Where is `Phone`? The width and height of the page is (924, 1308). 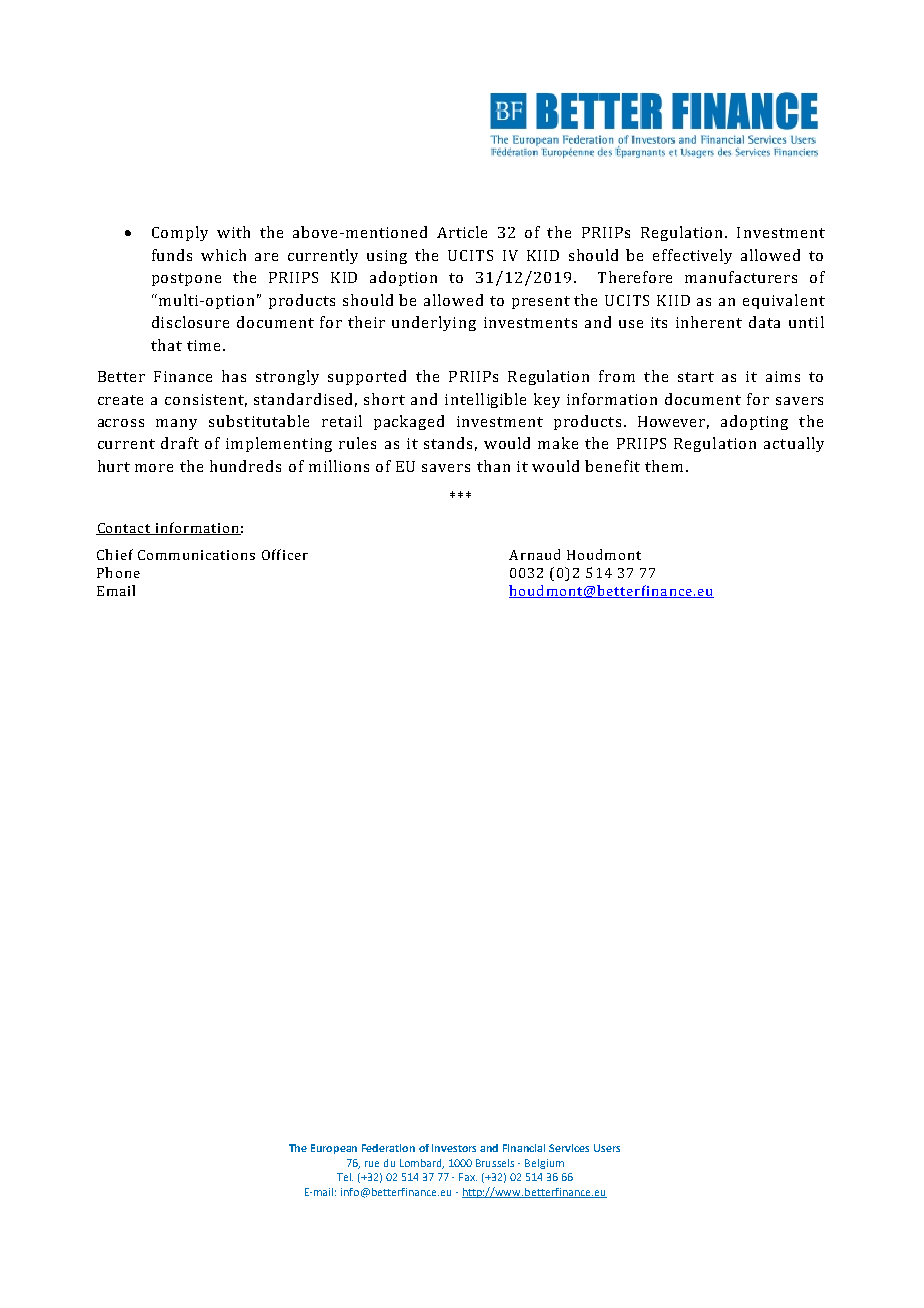 Phone is located at coordinates (118, 572).
